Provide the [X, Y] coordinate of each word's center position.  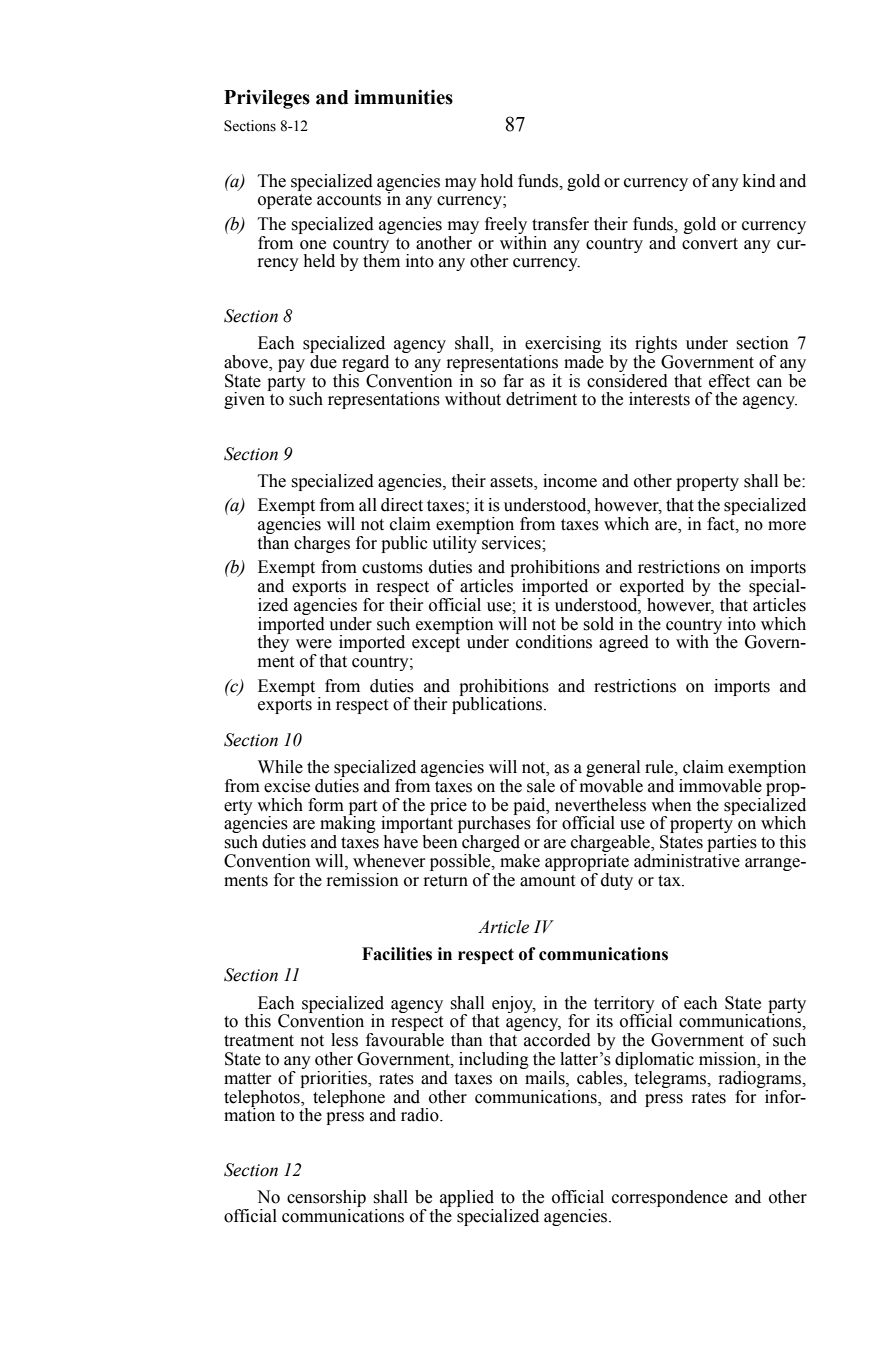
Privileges [267, 99]
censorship [326, 1198]
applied [467, 1198]
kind [759, 181]
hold [497, 181]
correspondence [670, 1198]
